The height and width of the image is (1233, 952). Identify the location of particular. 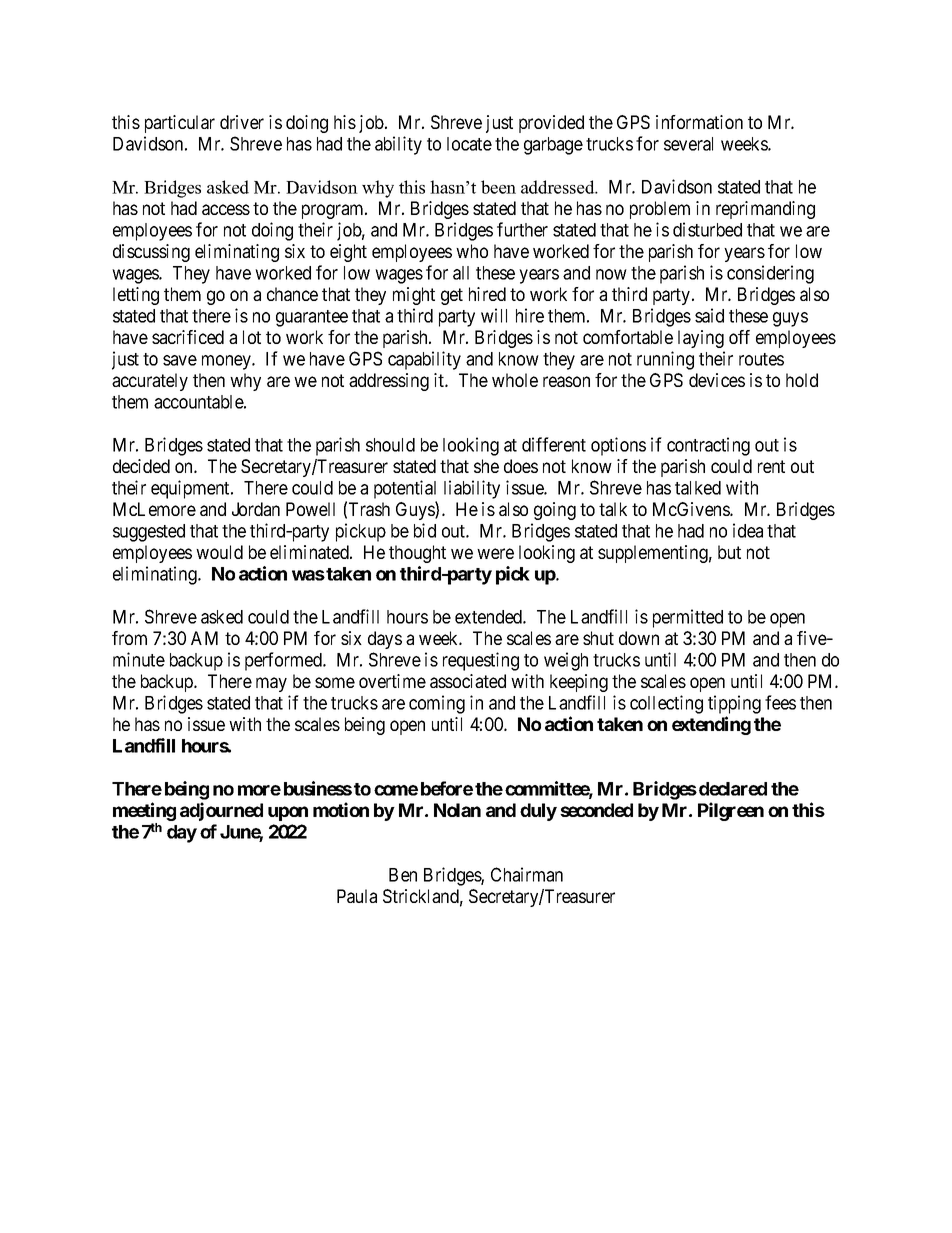
(180, 124).
